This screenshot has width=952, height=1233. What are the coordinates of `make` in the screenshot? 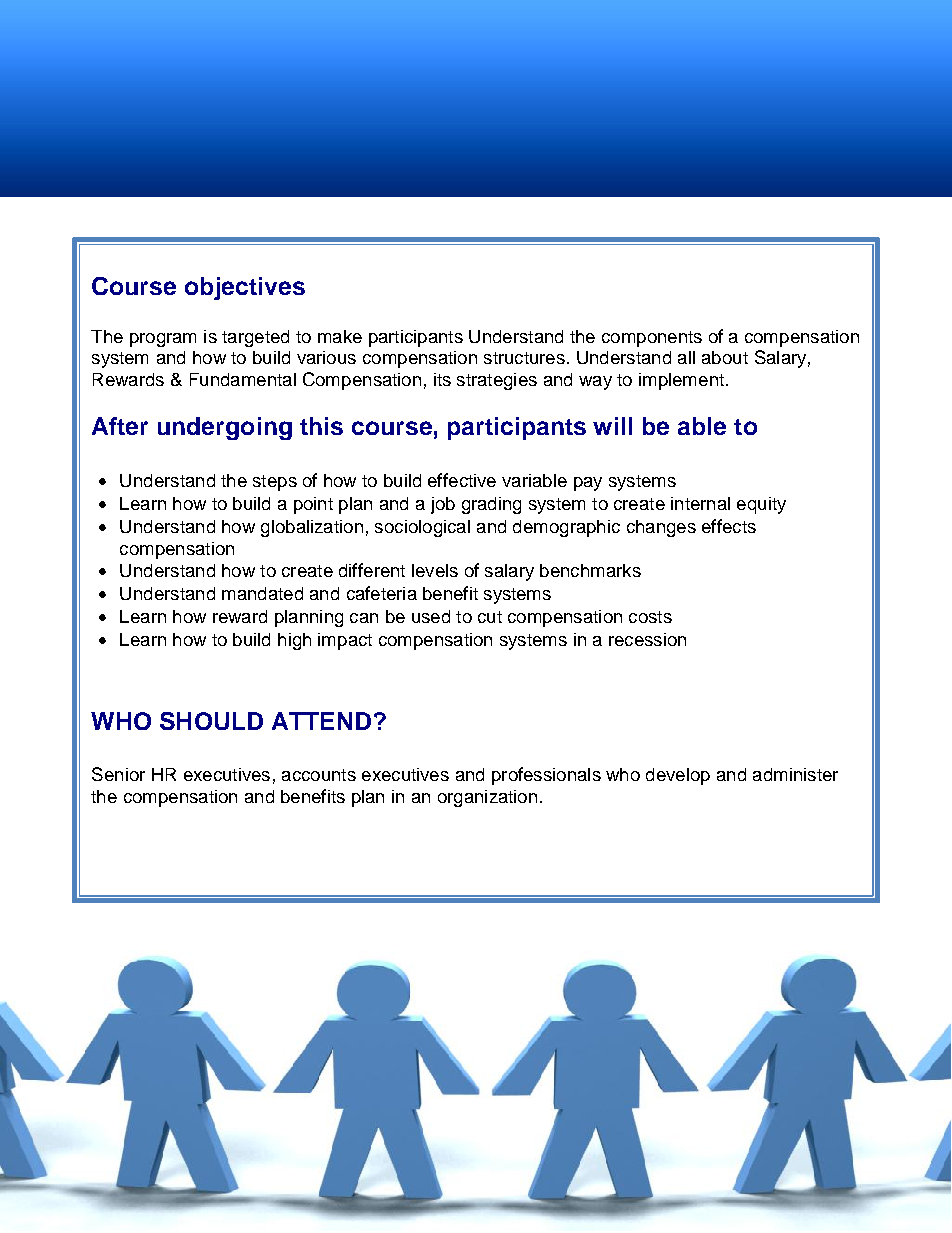 It's located at (340, 336).
